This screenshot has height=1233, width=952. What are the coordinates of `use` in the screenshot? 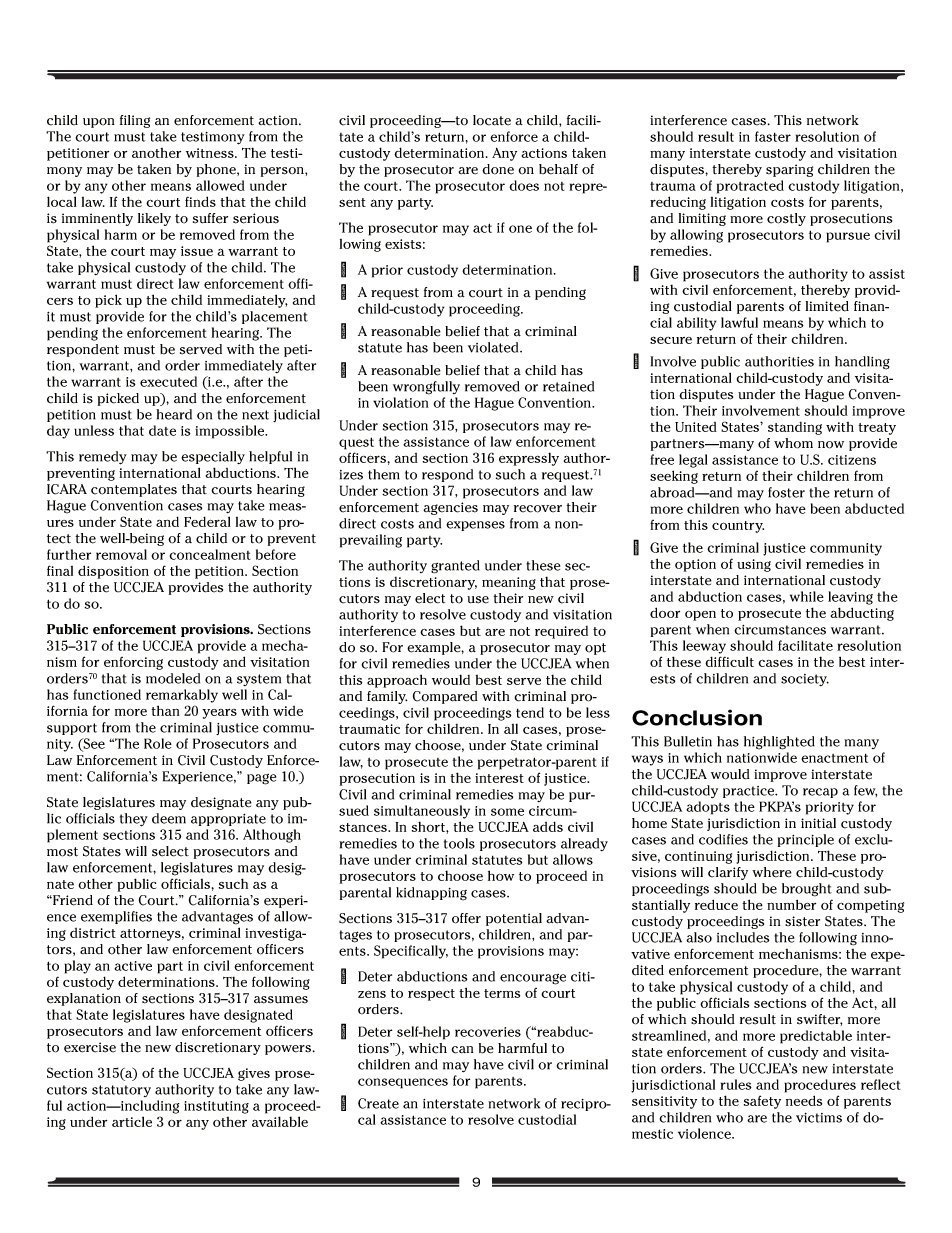 It's located at (478, 600).
